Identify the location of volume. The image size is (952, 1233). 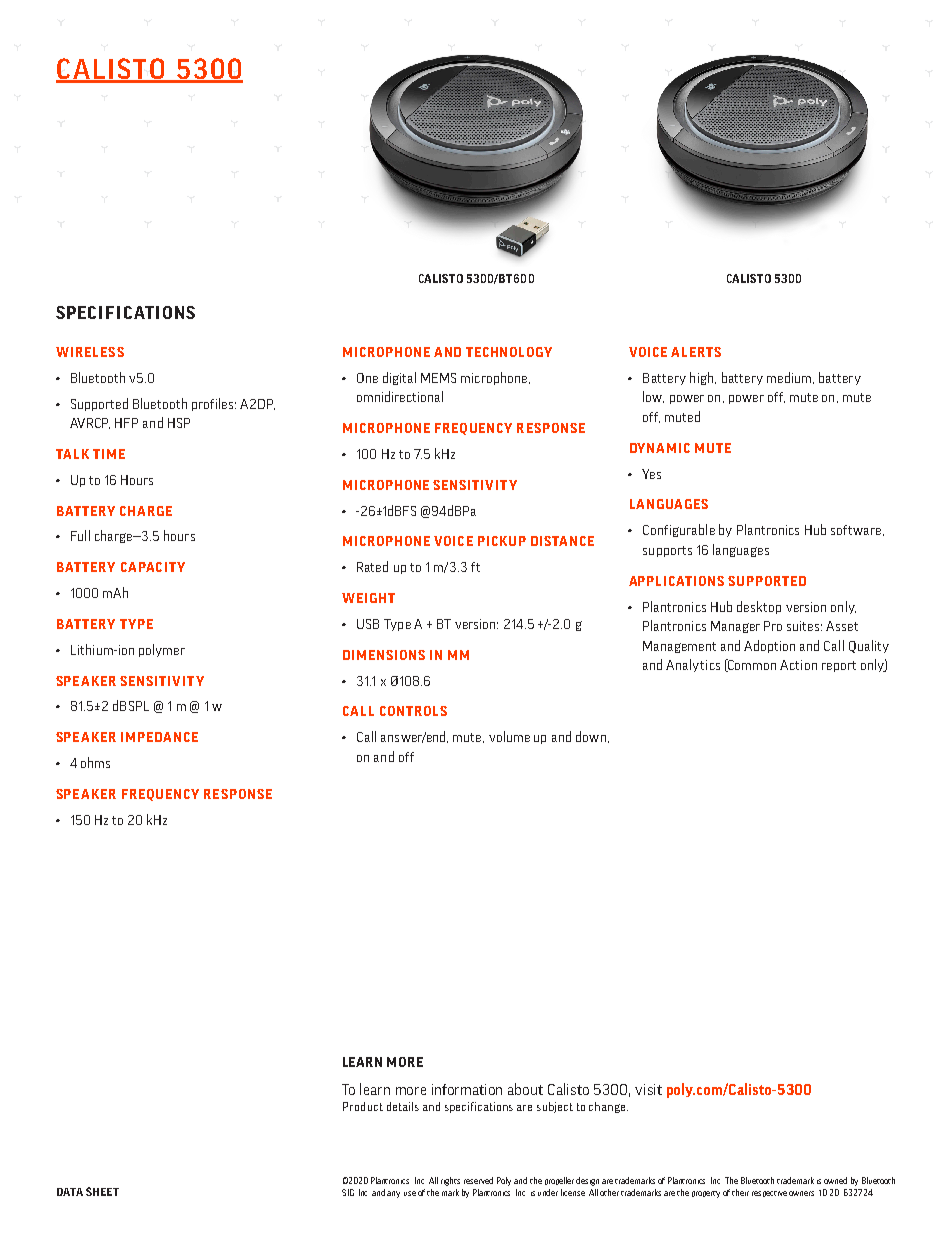
(509, 736).
